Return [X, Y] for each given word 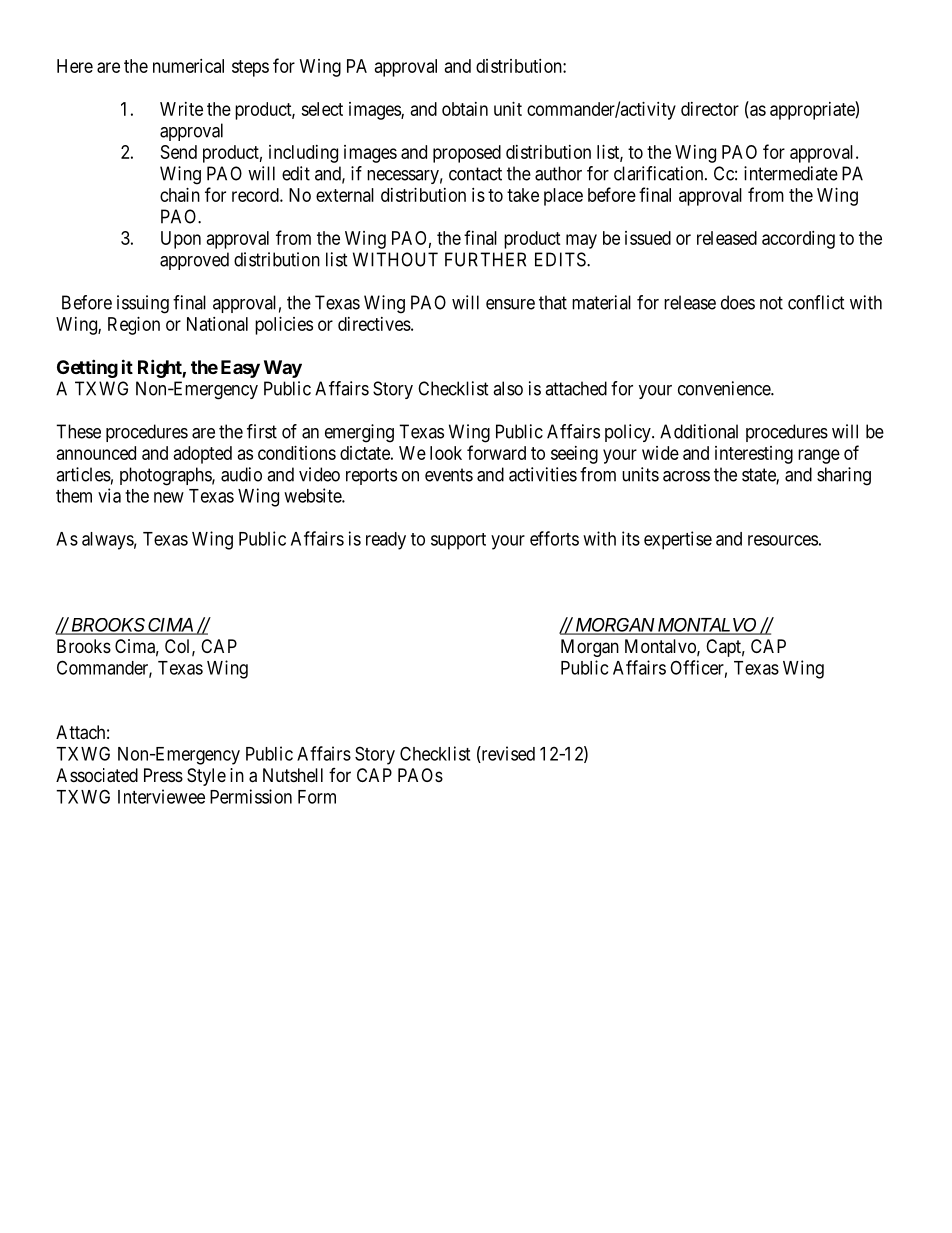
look [446, 453]
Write [181, 109]
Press [163, 775]
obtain [465, 109]
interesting [754, 455]
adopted [203, 455]
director [710, 109]
